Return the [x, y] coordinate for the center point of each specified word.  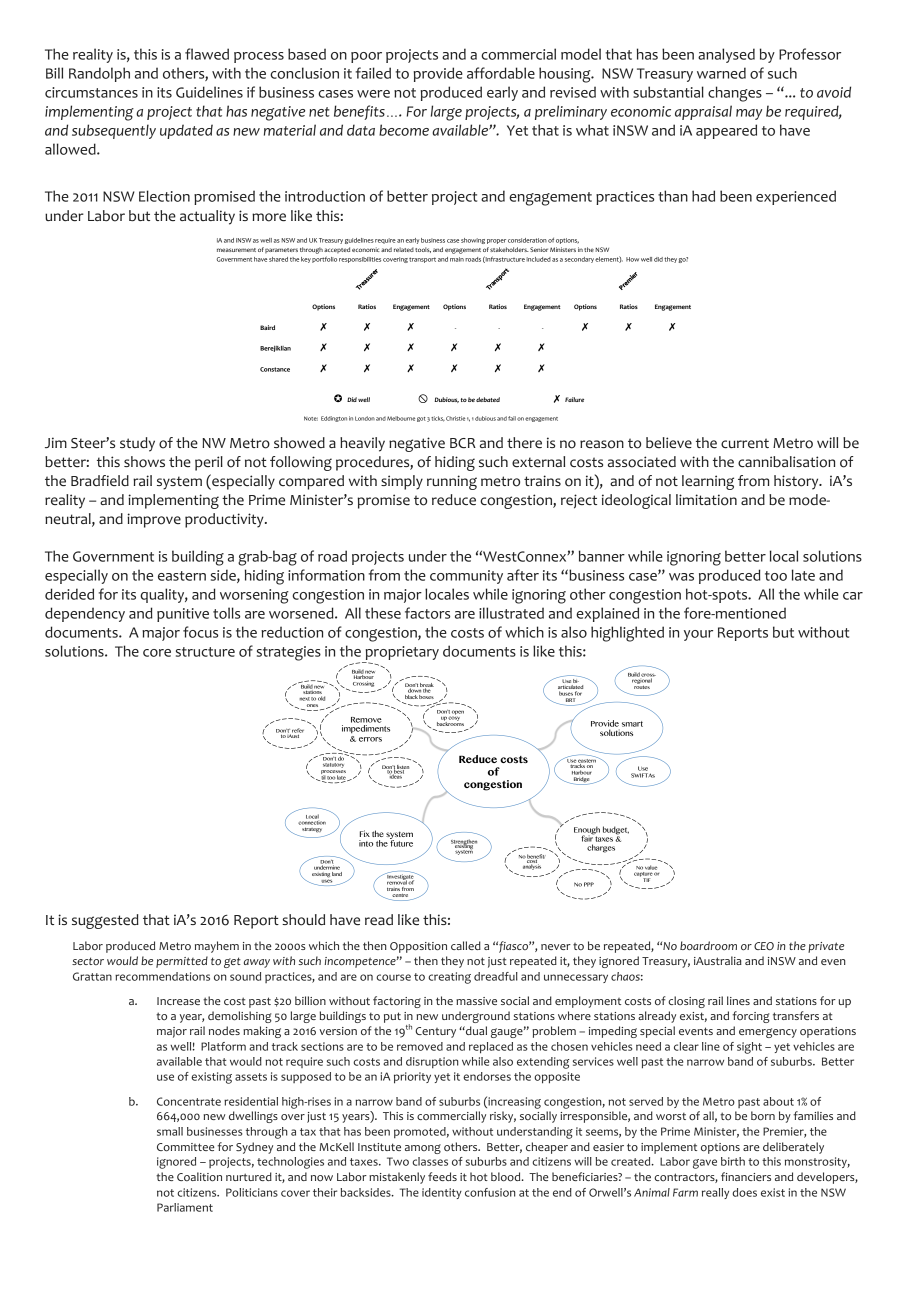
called [466, 945]
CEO [764, 946]
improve [154, 520]
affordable [501, 73]
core [157, 653]
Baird [267, 327]
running [452, 482]
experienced [796, 197]
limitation [706, 500]
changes [735, 94]
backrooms [450, 722]
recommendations [162, 976]
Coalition [199, 1177]
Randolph [99, 74]
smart [632, 724]
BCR [463, 443]
